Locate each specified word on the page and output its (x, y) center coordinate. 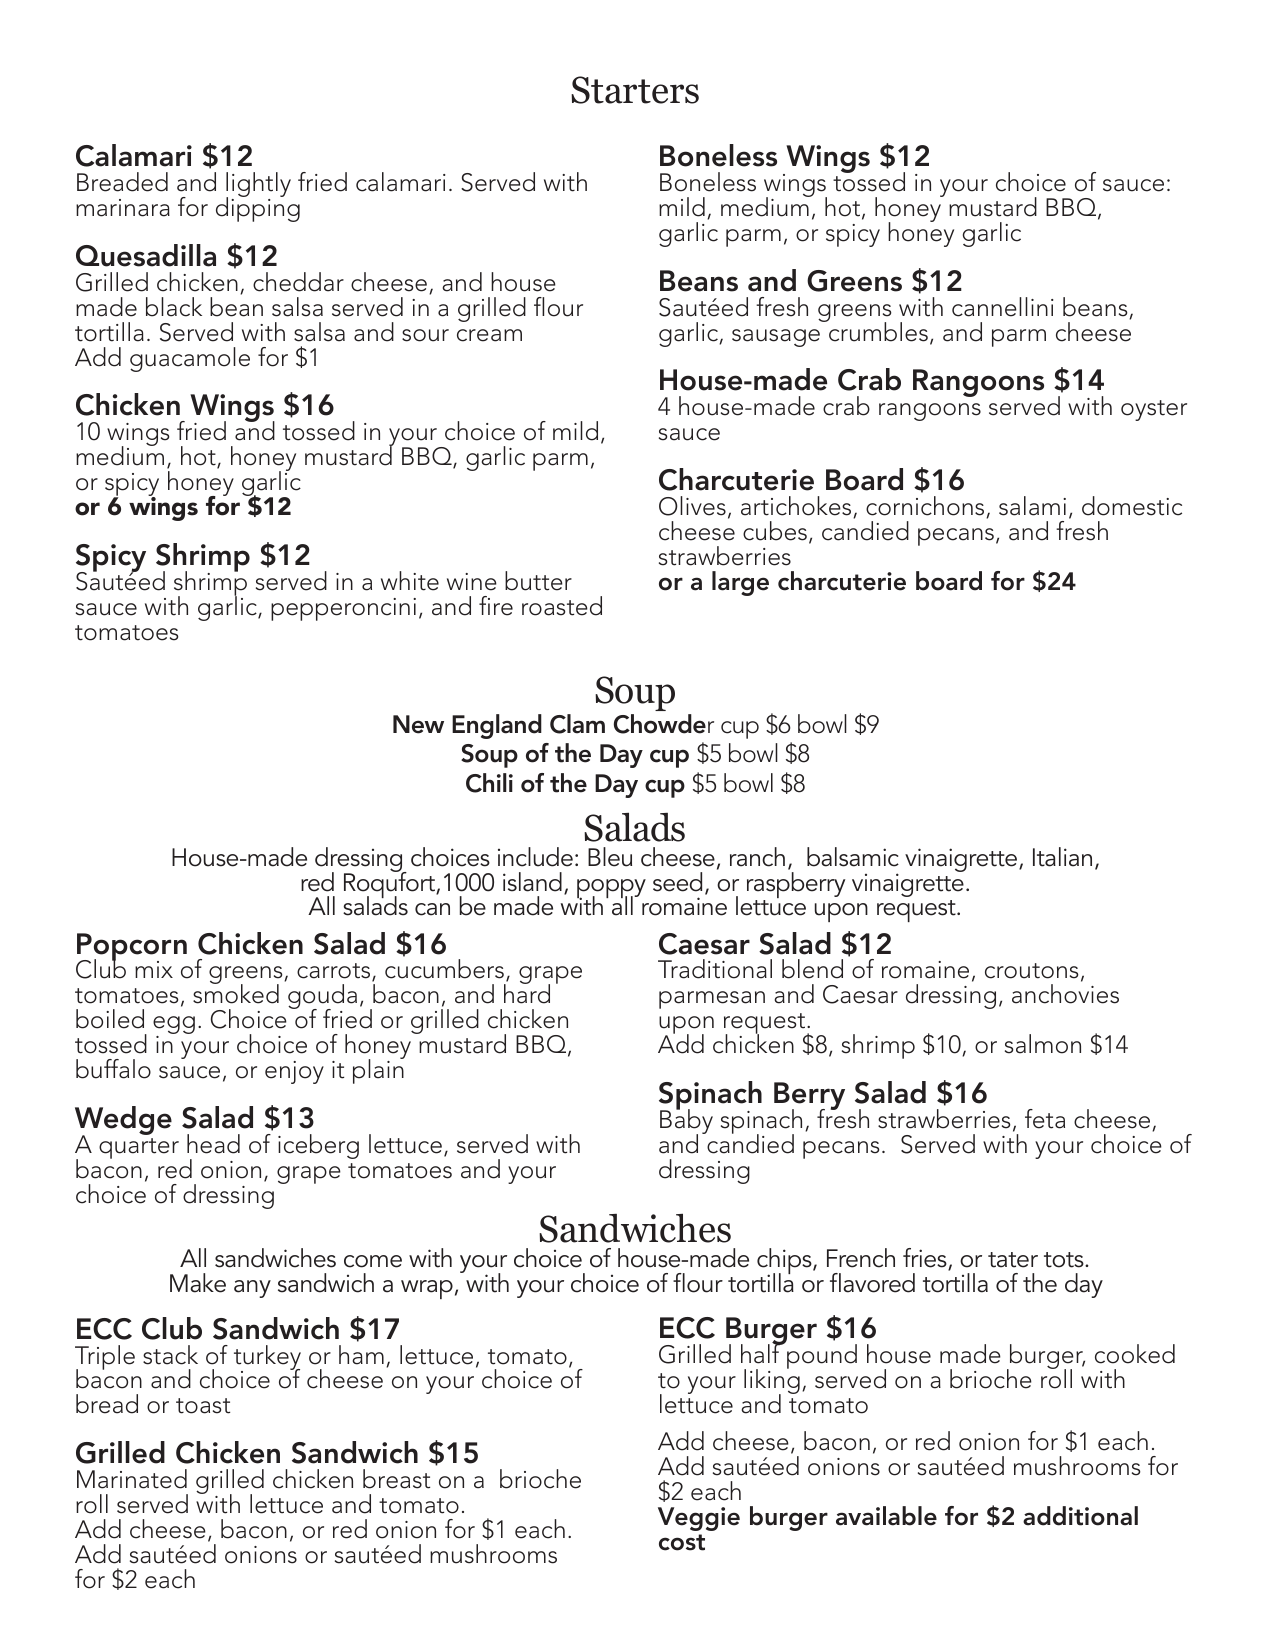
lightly (258, 186)
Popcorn (132, 948)
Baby (686, 1122)
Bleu (610, 857)
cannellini (1003, 307)
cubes (775, 531)
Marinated (132, 1479)
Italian (1062, 857)
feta (1045, 1119)
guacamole (190, 359)
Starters (635, 90)
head (213, 1144)
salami (1032, 506)
